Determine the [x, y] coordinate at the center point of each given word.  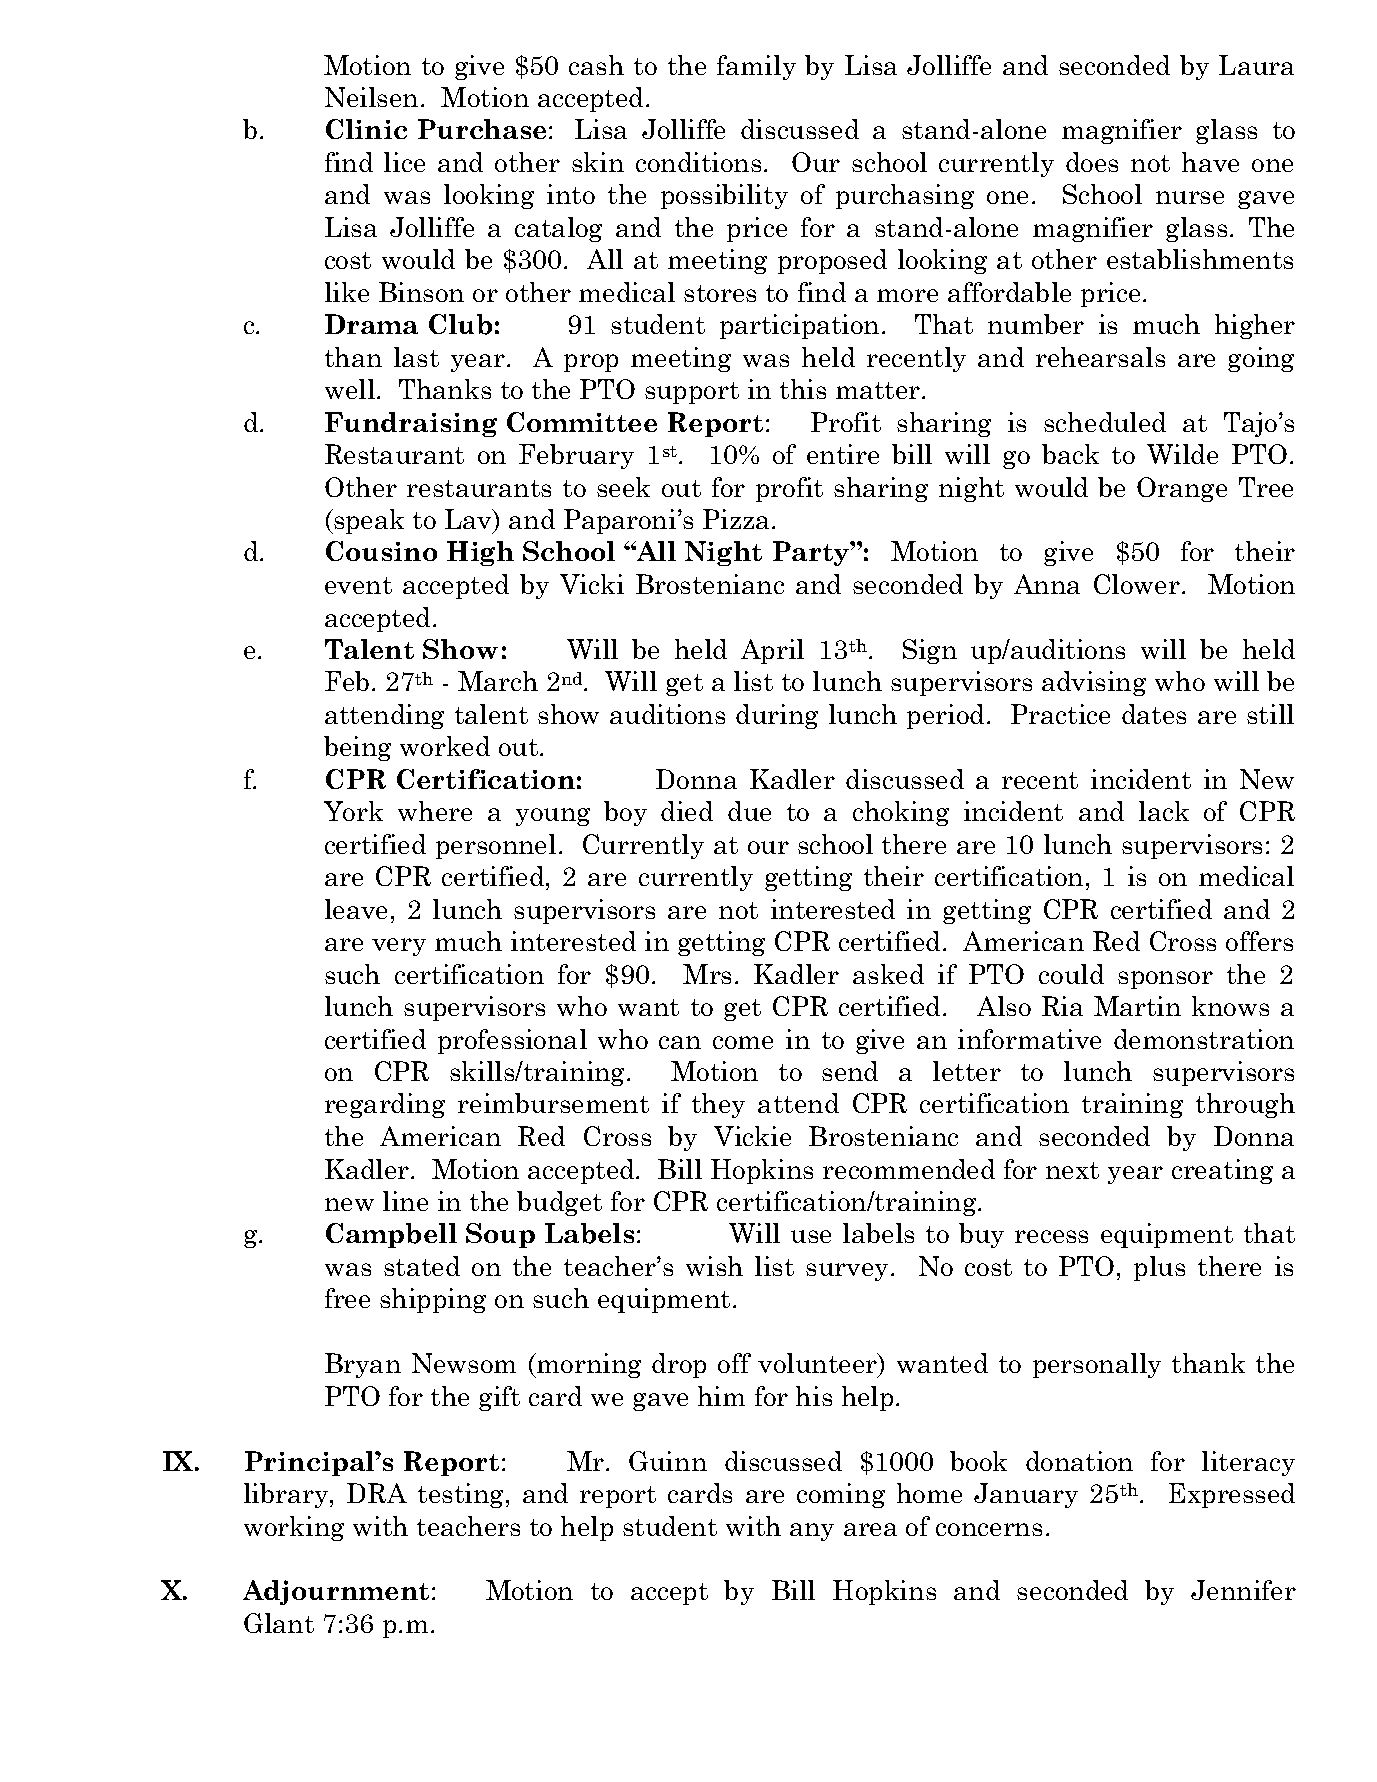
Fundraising [411, 424]
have [1210, 162]
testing [460, 1495]
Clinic [366, 129]
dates [1154, 714]
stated [422, 1266]
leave [356, 909]
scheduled [1105, 422]
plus [1159, 1268]
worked [445, 746]
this [803, 389]
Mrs [707, 974]
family [756, 67]
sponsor [1165, 980]
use [811, 1236]
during [777, 716]
